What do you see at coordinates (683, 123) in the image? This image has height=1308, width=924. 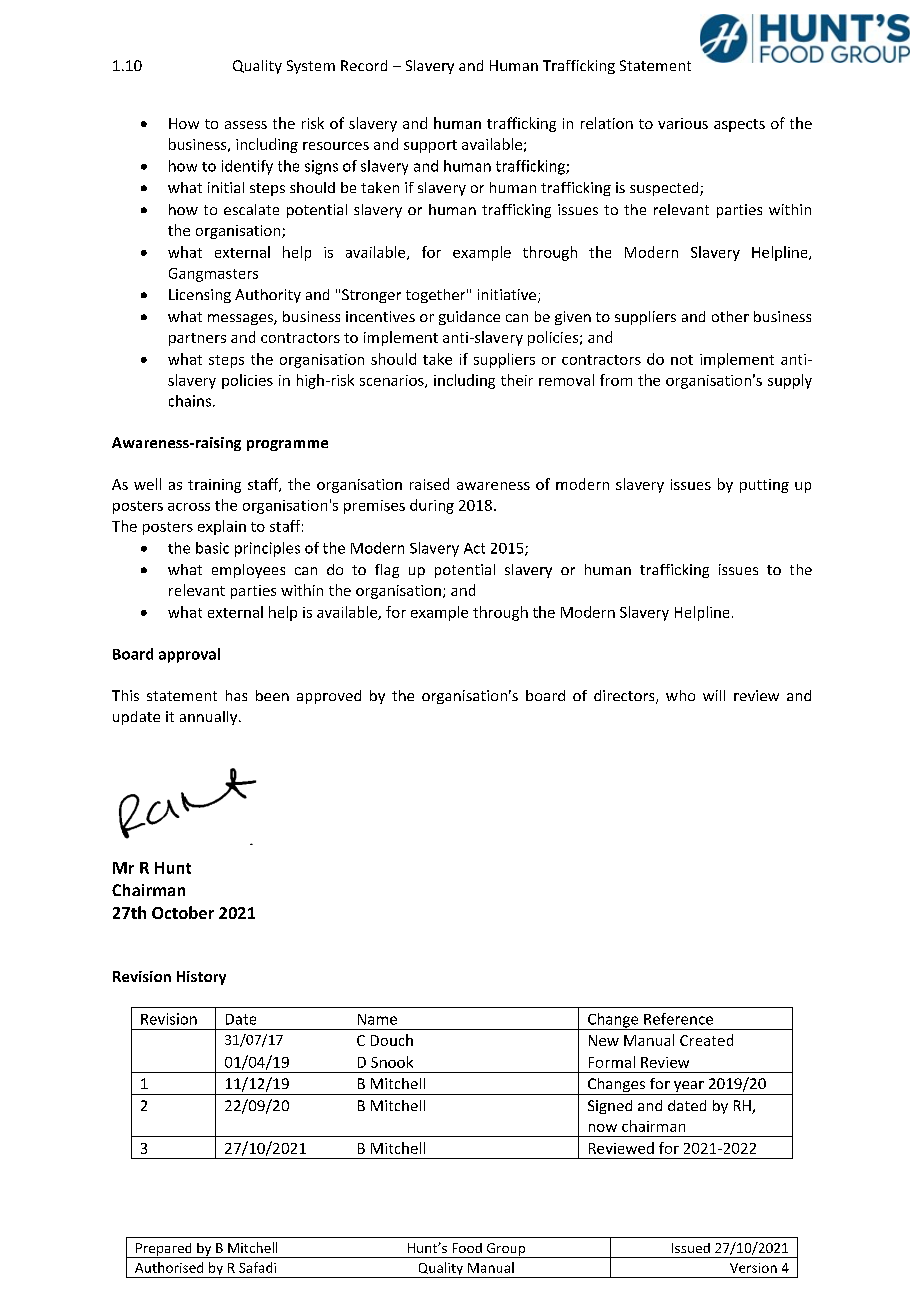 I see `various` at bounding box center [683, 123].
